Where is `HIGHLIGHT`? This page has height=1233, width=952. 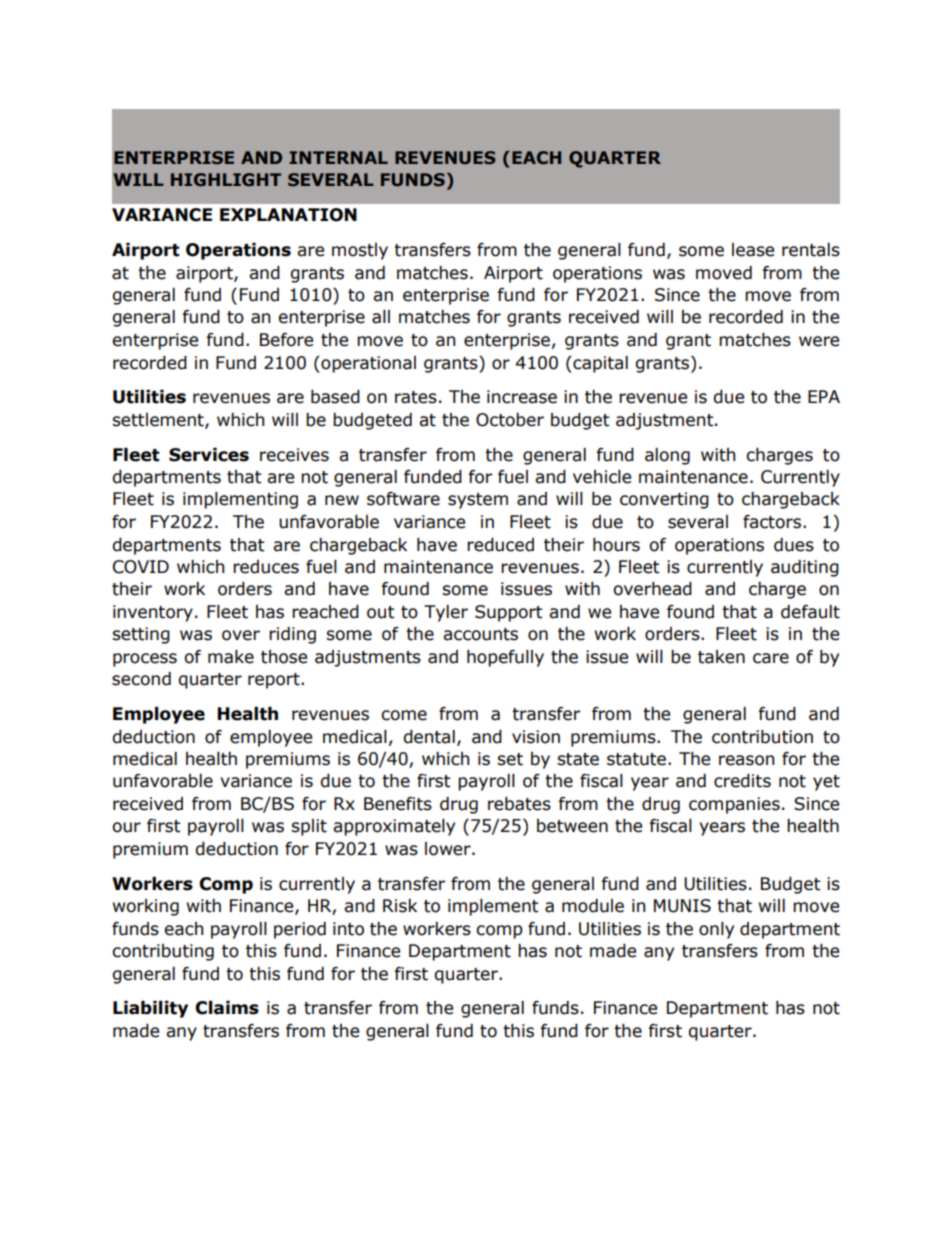 HIGHLIGHT is located at coordinates (226, 180).
